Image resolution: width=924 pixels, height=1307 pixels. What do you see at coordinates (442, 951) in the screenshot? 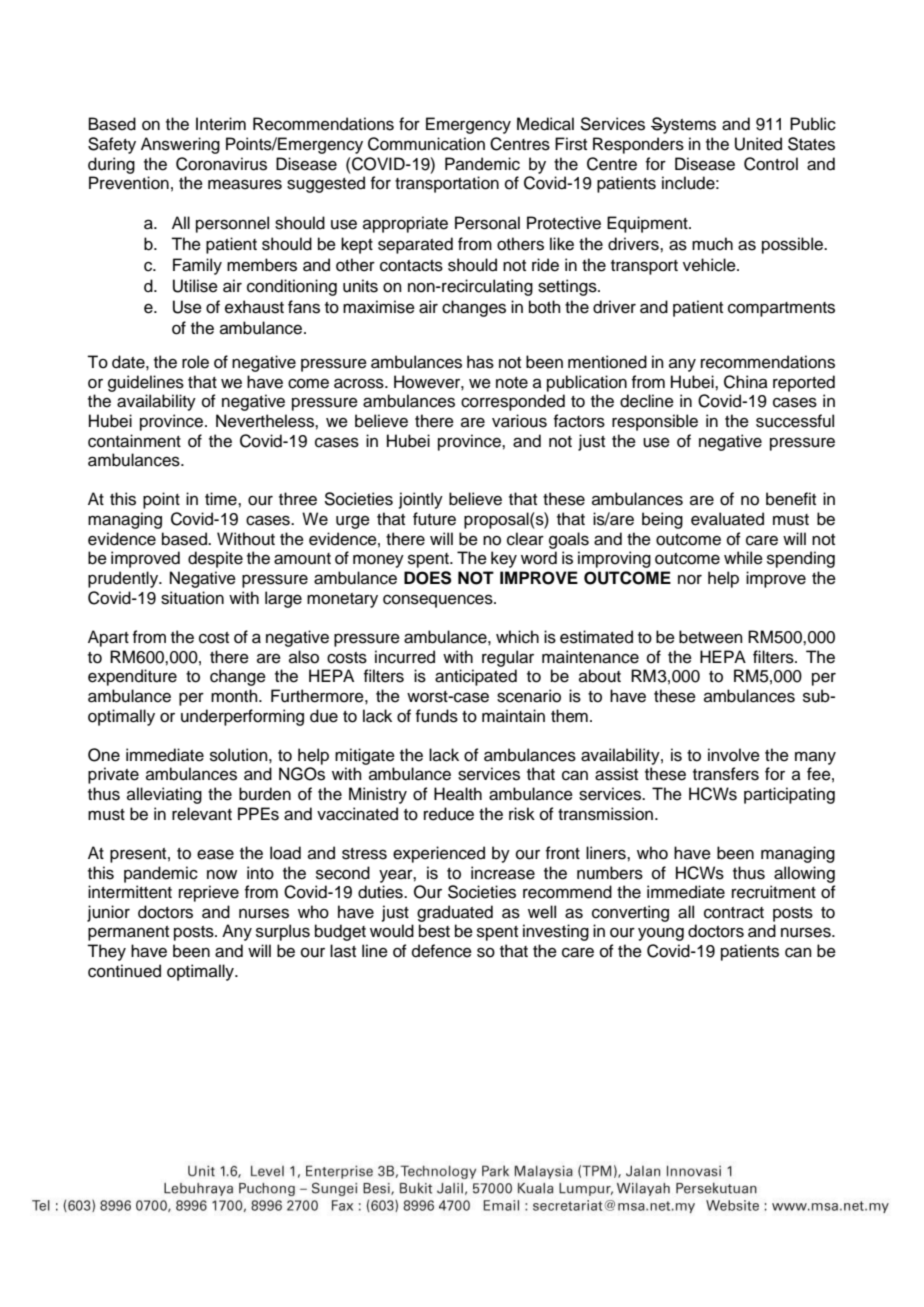
I see `defence` at bounding box center [442, 951].
